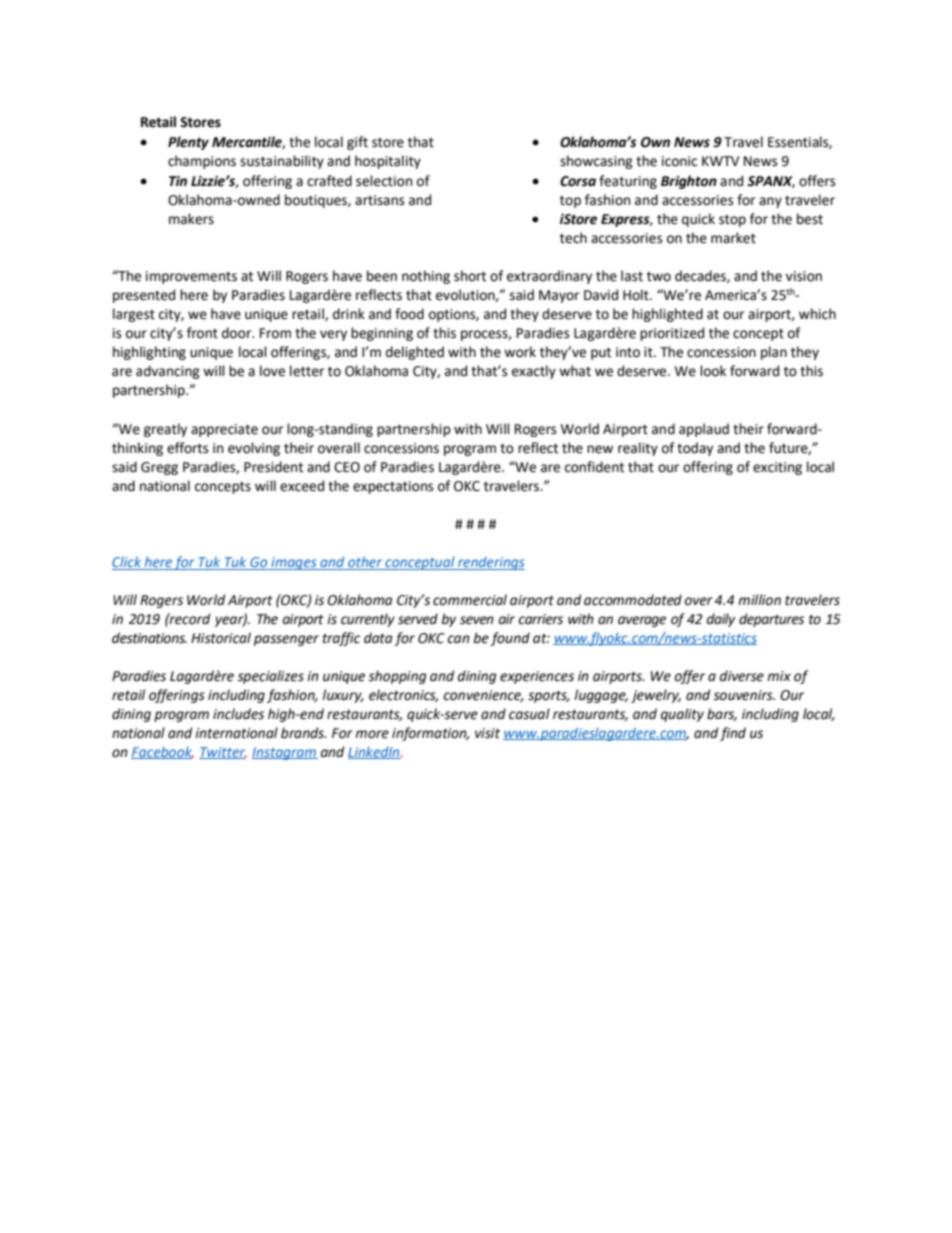  I want to click on hospitality, so click(388, 162).
